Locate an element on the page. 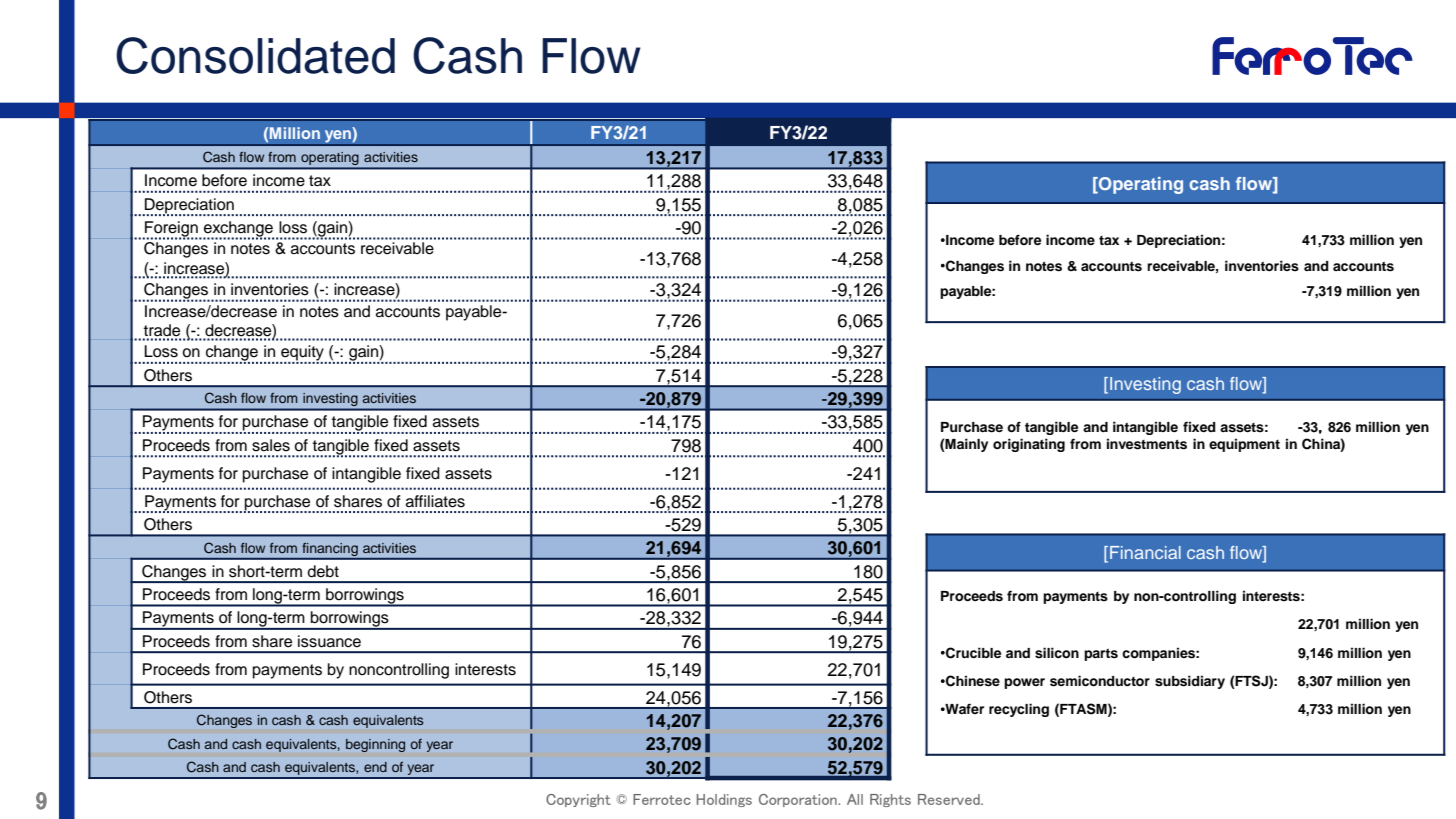  sales is located at coordinates (271, 445).
